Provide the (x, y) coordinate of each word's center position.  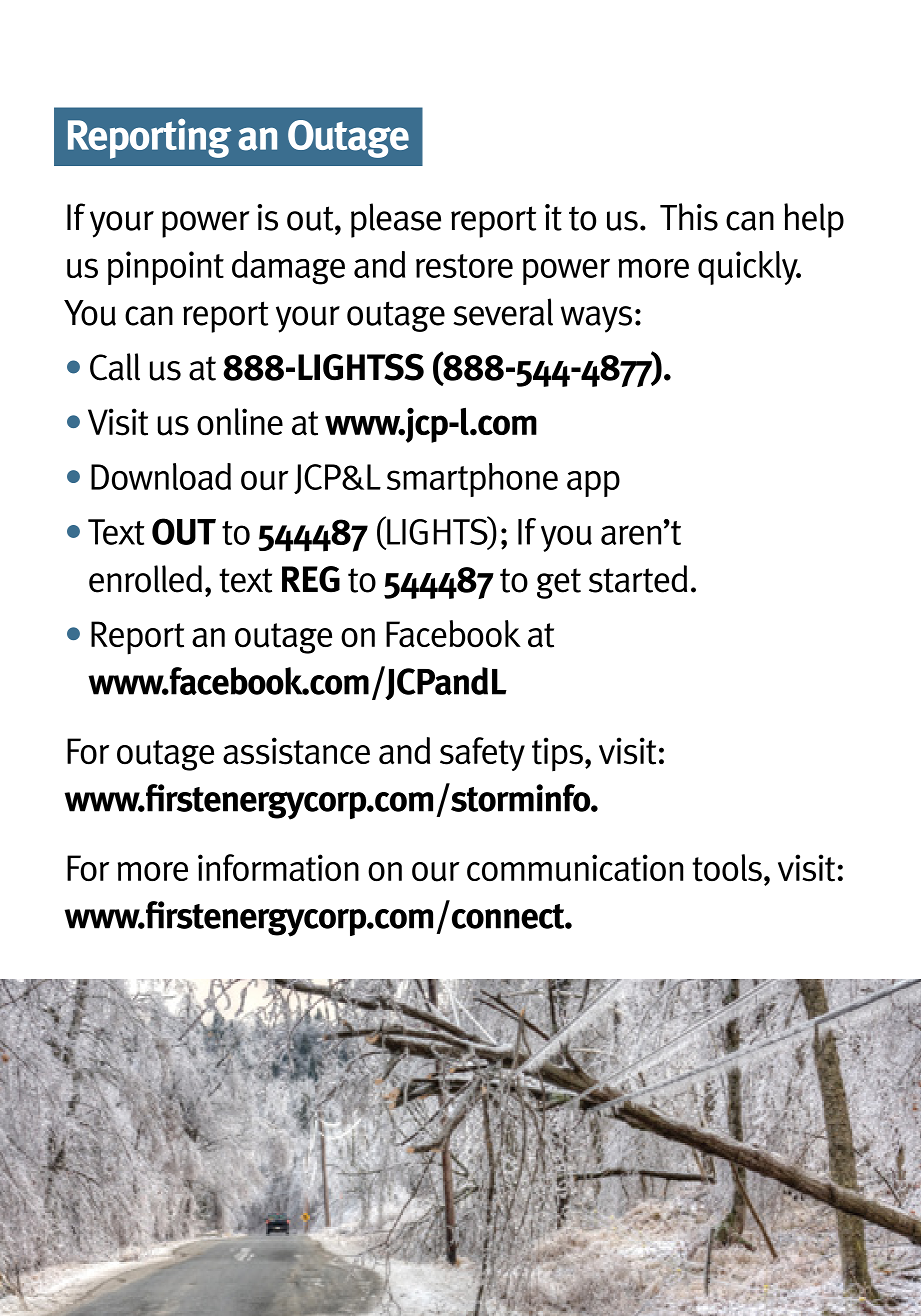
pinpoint (166, 268)
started (638, 579)
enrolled (145, 579)
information (278, 868)
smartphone (472, 480)
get (559, 583)
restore (464, 266)
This (689, 217)
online (240, 422)
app (593, 484)
